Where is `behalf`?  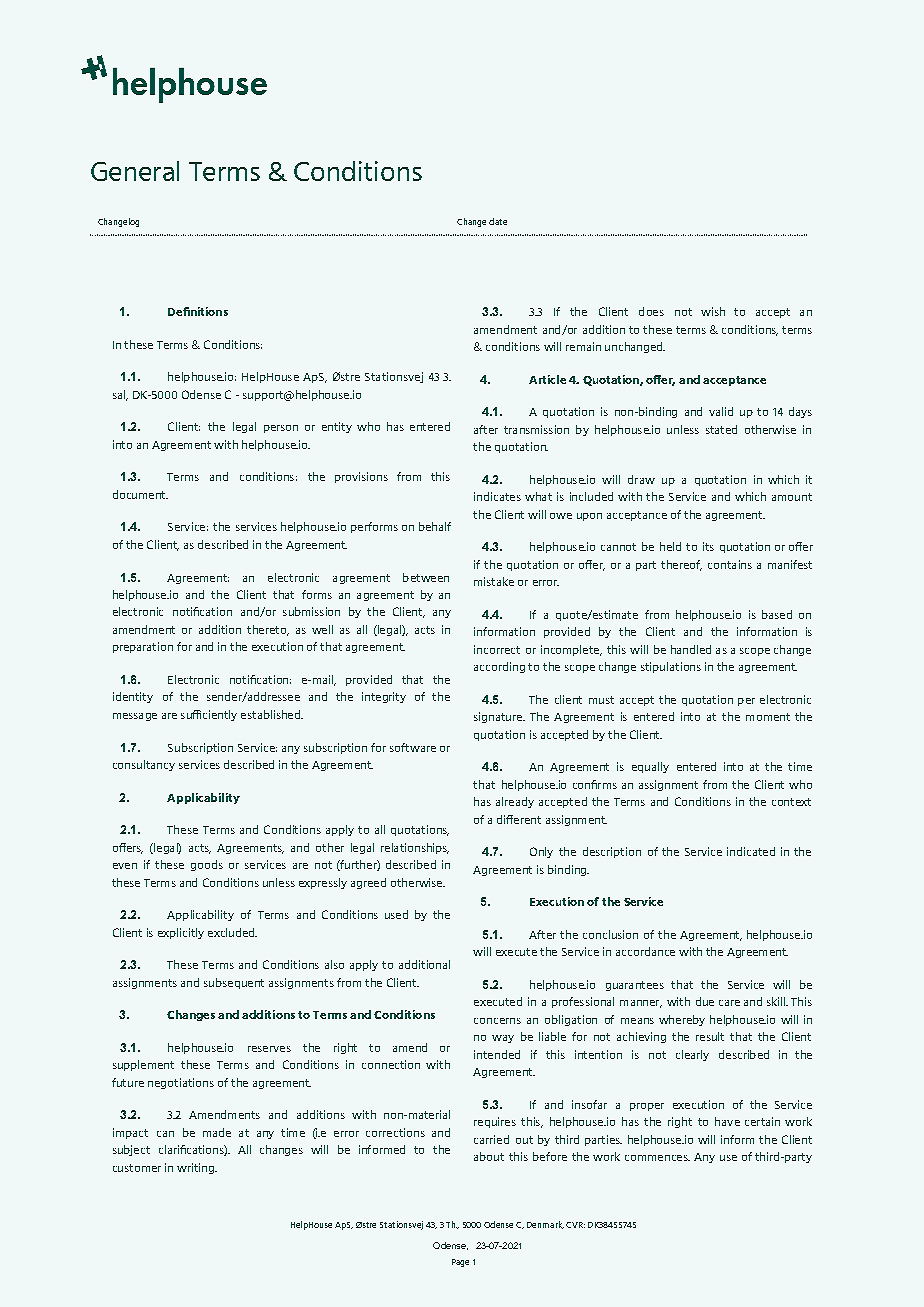
behalf is located at coordinates (435, 526).
